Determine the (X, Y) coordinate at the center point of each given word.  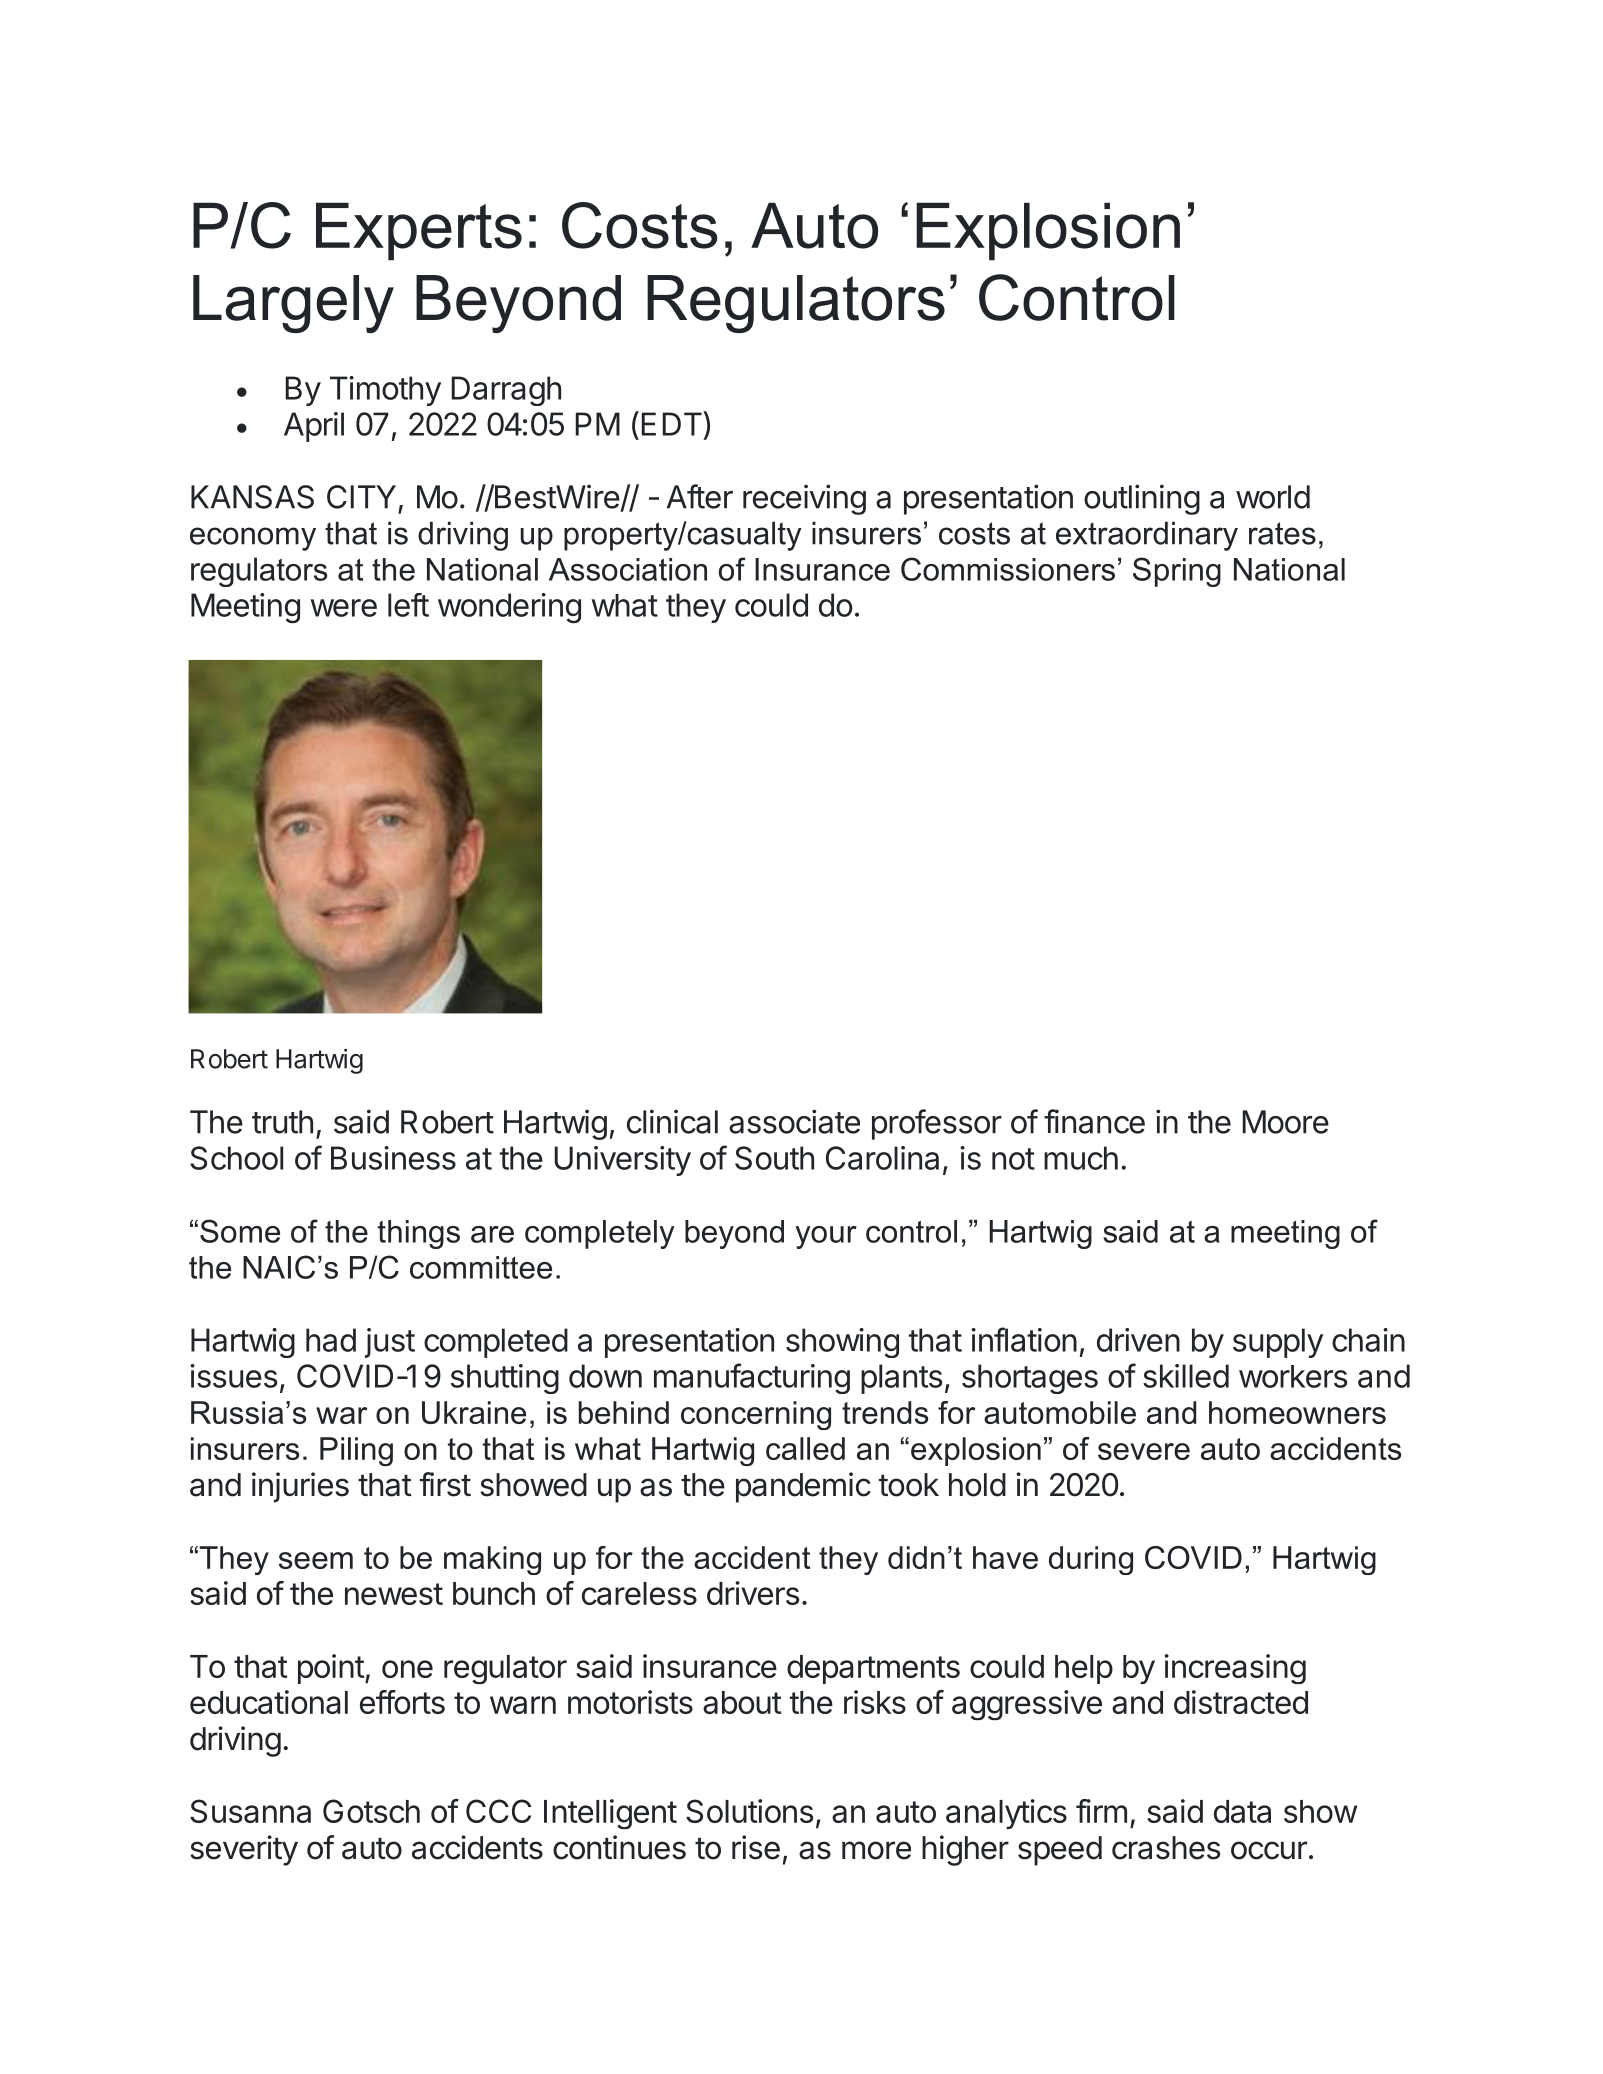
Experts (419, 231)
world (1273, 497)
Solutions (749, 1811)
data (1242, 1811)
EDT (672, 423)
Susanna (250, 1811)
